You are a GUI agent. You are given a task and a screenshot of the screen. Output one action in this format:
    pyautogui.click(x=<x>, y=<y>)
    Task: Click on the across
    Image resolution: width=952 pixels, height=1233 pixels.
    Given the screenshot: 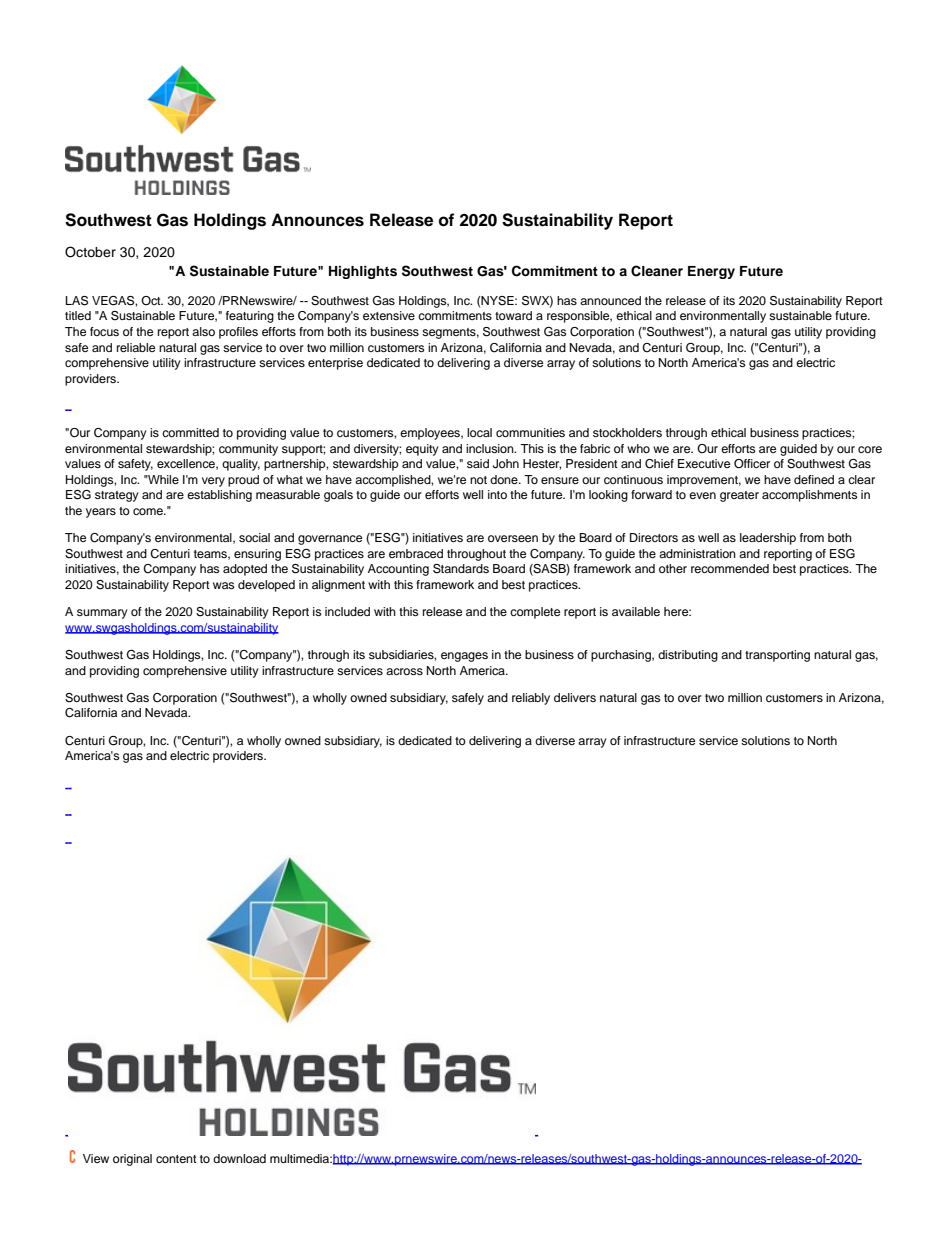 What is the action you would take?
    pyautogui.click(x=404, y=671)
